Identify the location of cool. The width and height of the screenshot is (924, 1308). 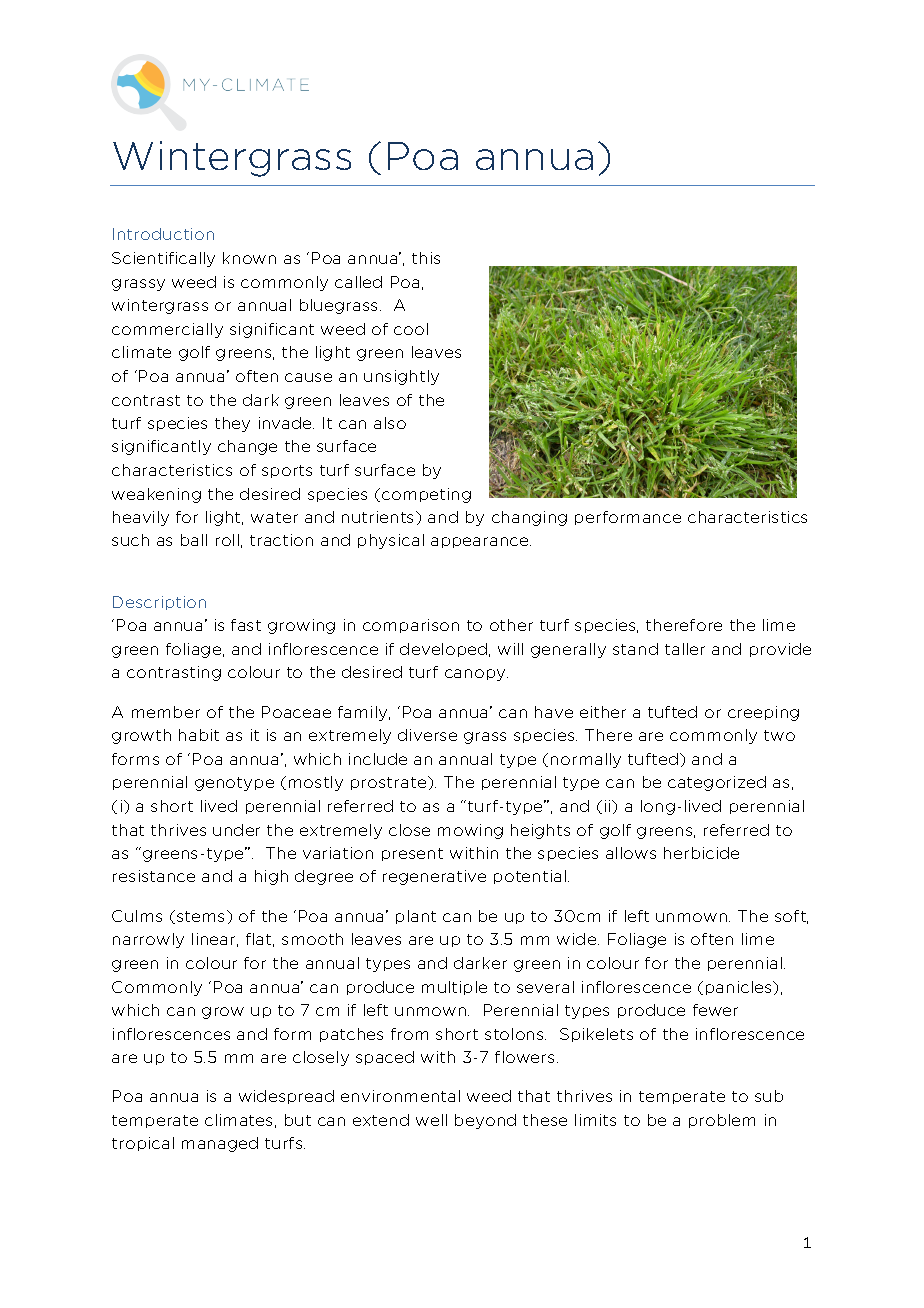
(411, 329).
